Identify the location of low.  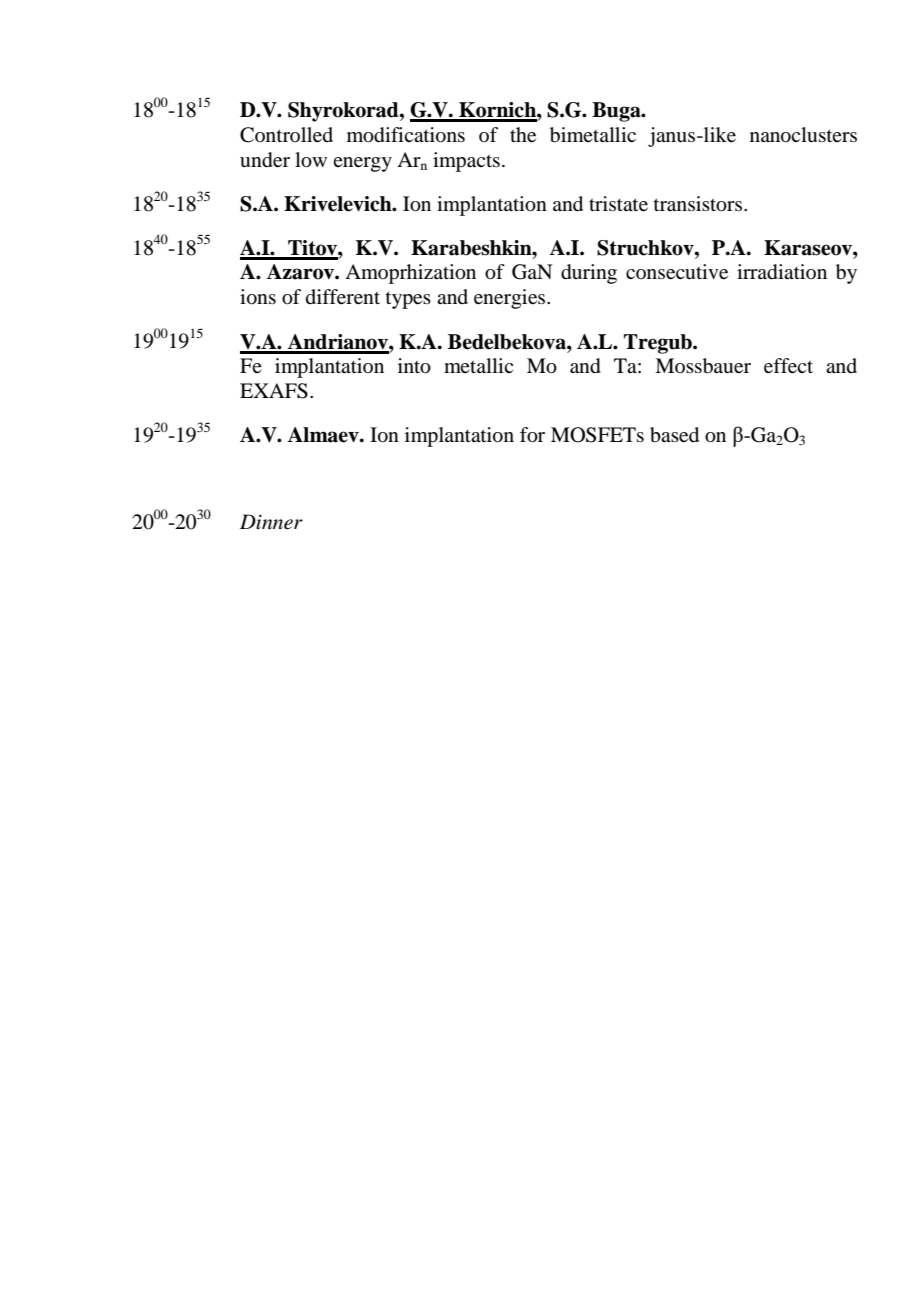
(311, 160).
